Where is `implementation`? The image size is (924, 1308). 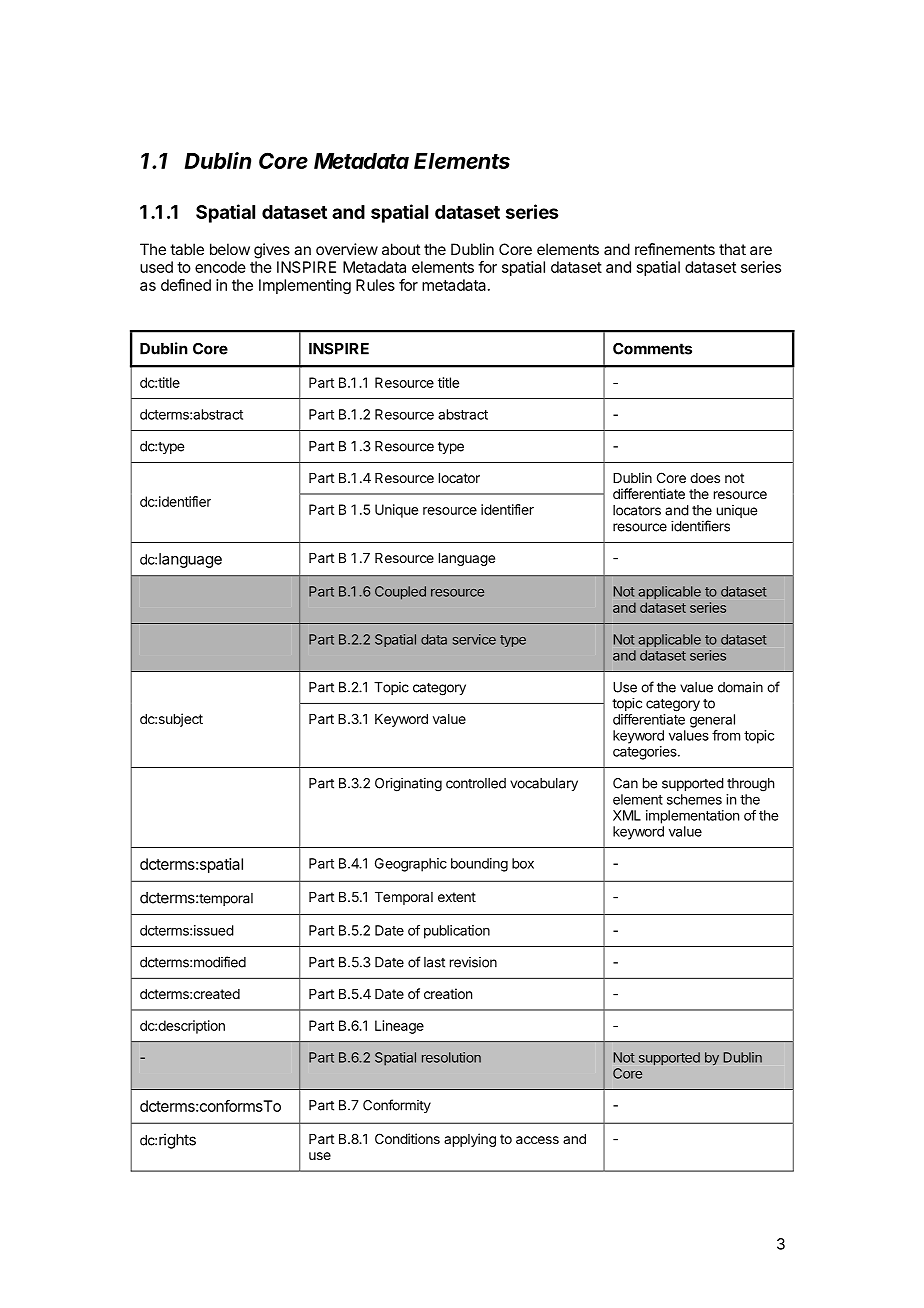
implementation is located at coordinates (692, 817).
